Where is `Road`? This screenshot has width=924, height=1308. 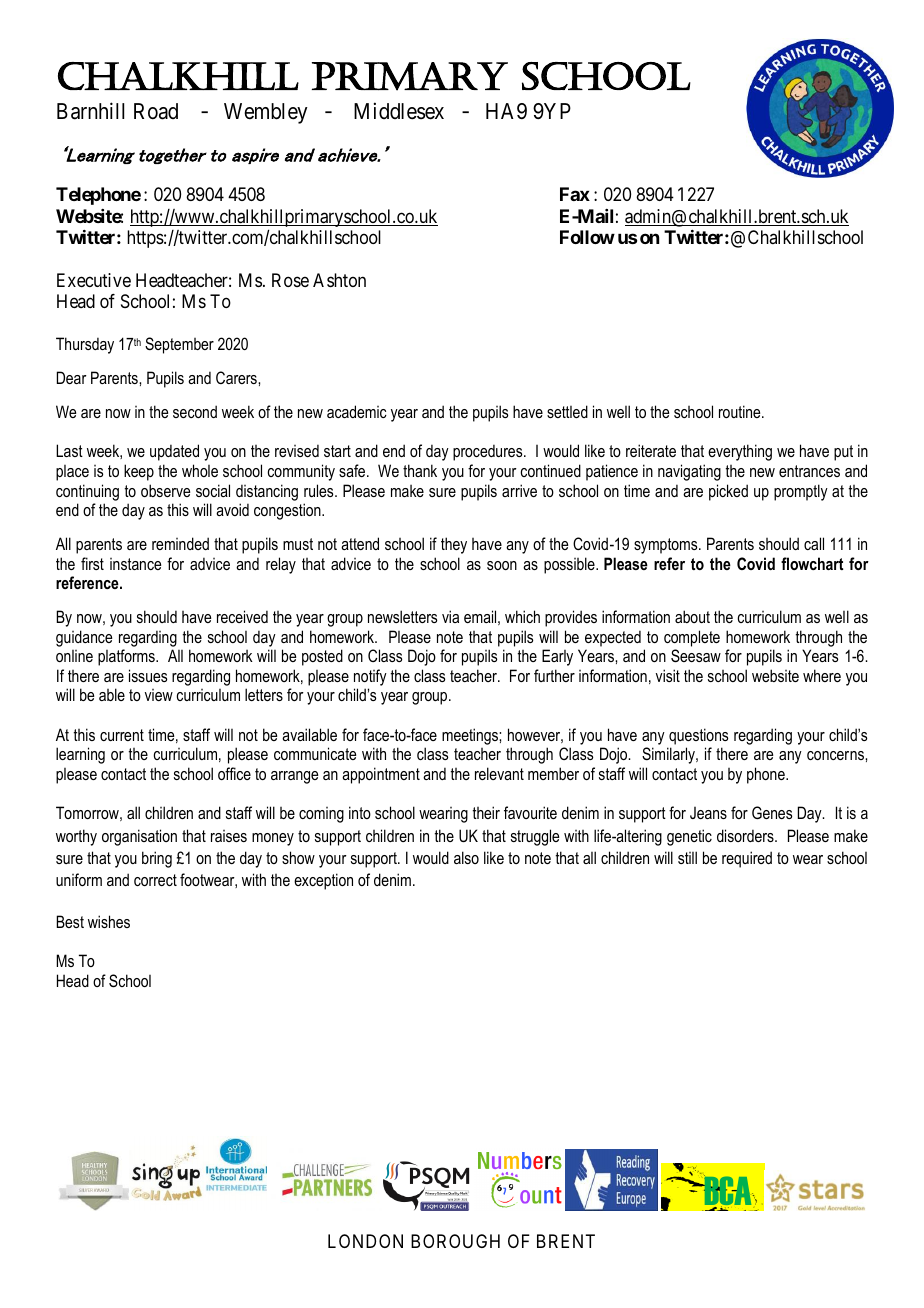
Road is located at coordinates (156, 111).
